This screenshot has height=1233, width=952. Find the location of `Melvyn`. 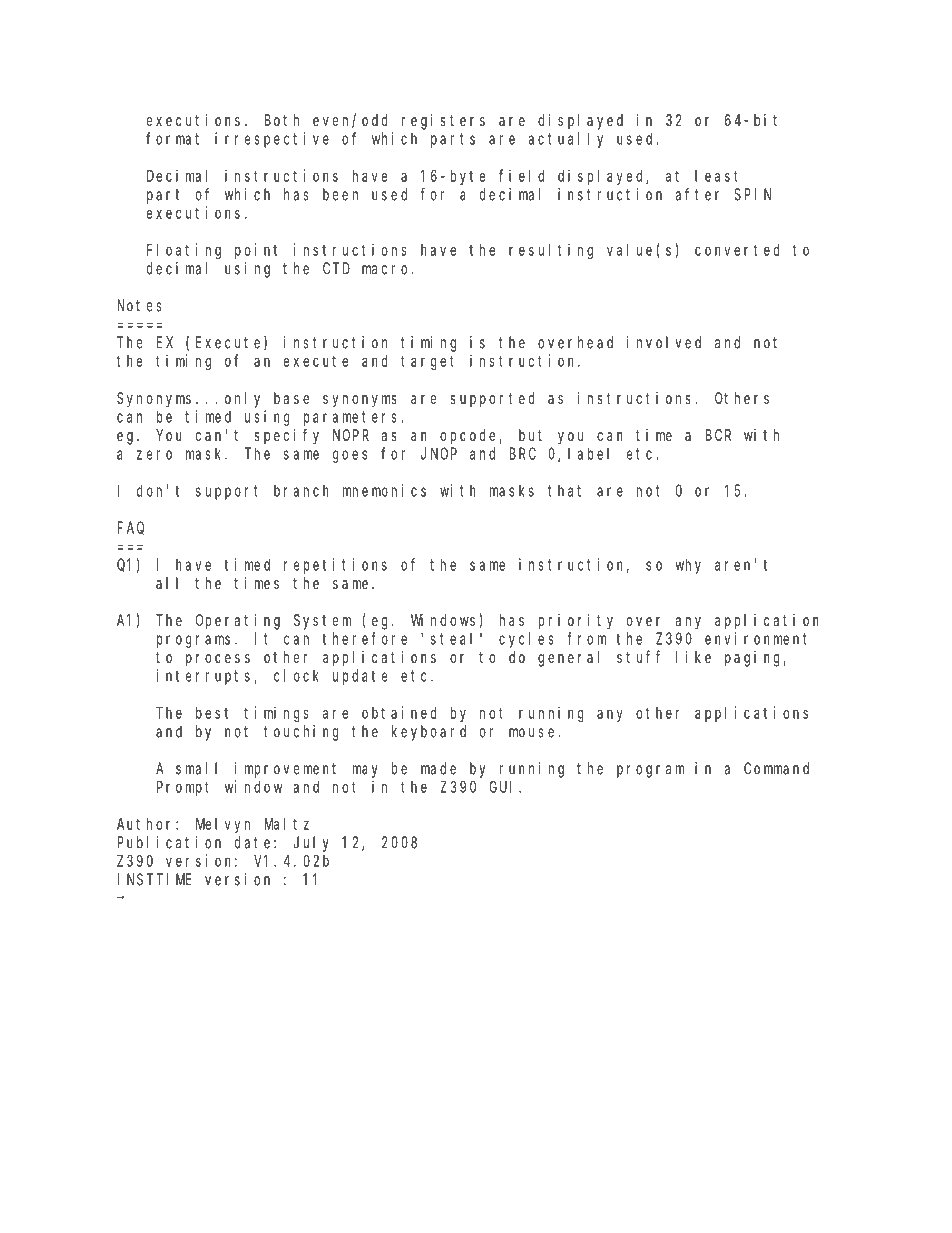

Melvyn is located at coordinates (223, 825).
